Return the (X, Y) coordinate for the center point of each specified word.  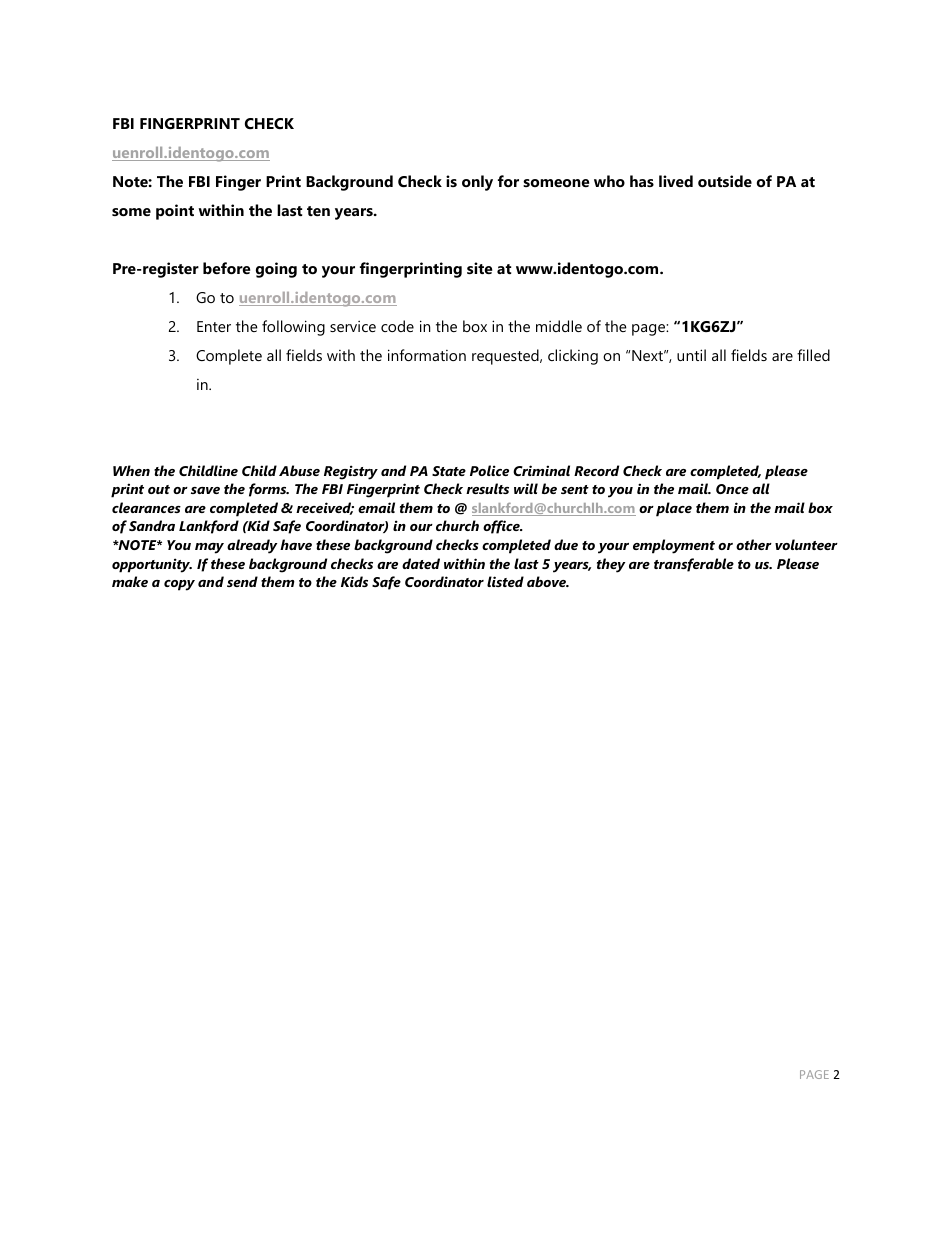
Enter (214, 326)
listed (505, 581)
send (242, 581)
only (477, 183)
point (175, 212)
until (691, 355)
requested (506, 357)
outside (725, 181)
